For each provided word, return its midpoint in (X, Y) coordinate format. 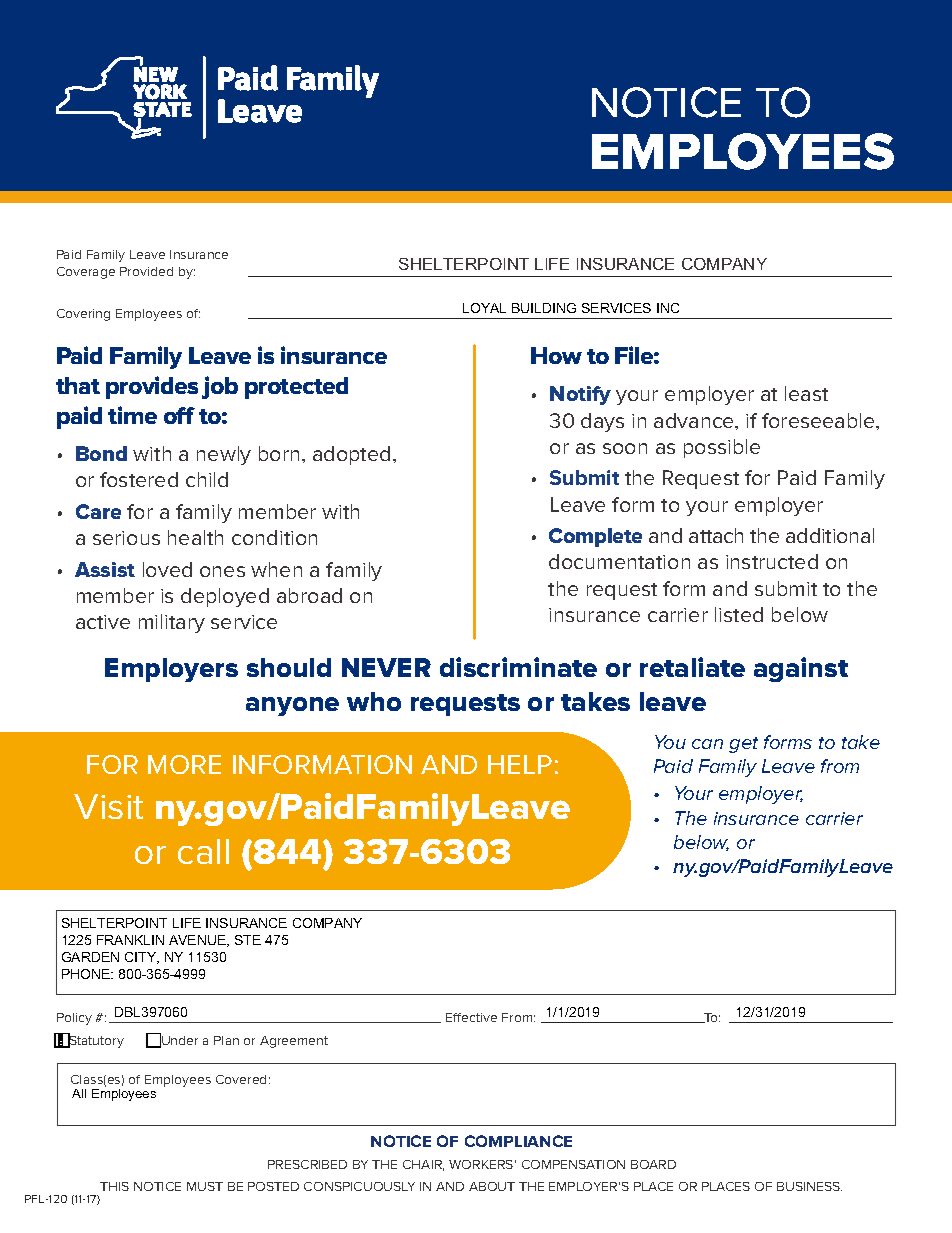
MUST (205, 1186)
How (556, 355)
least (806, 393)
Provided (146, 271)
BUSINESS (809, 1186)
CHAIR (423, 1165)
